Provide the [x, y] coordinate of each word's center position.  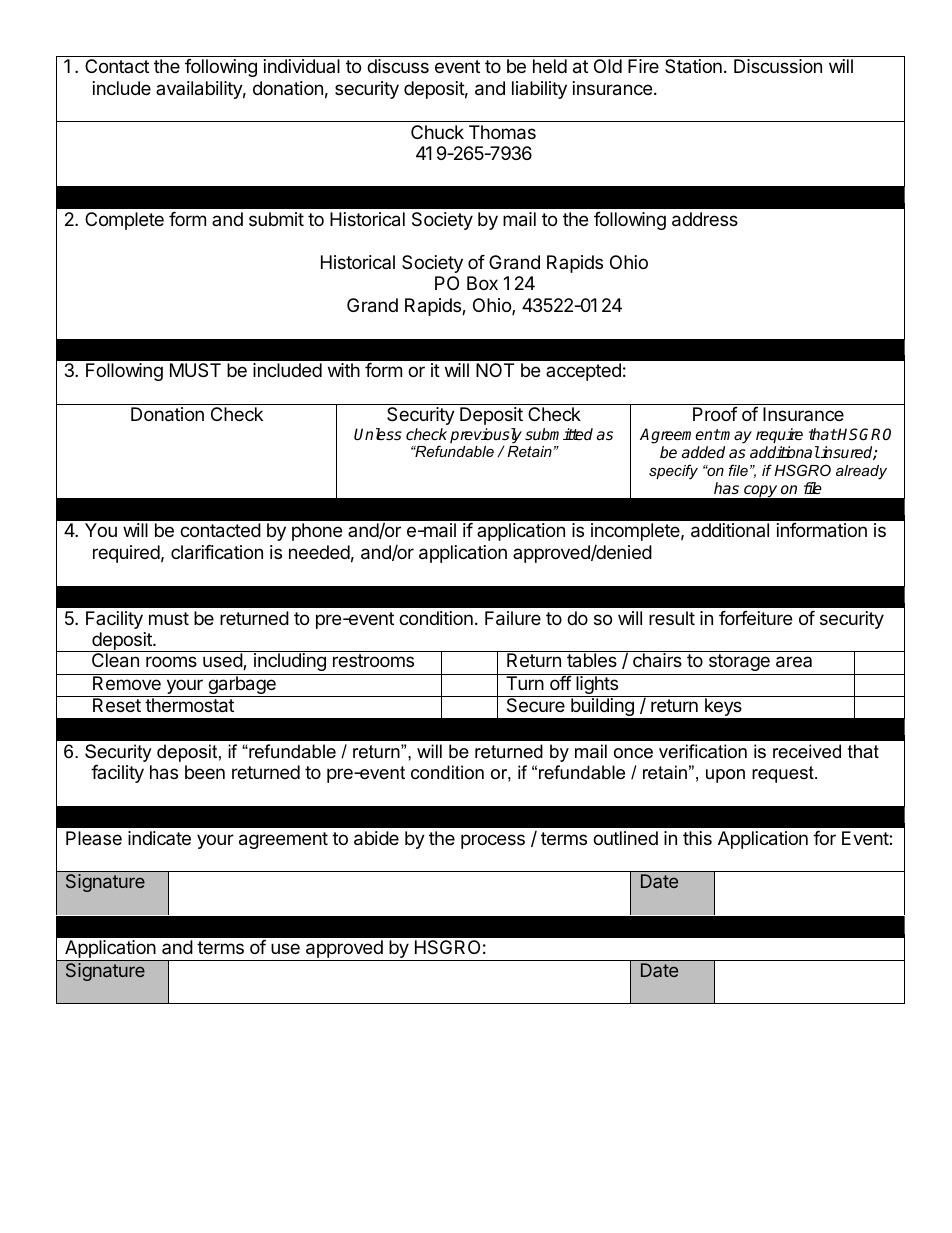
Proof [715, 414]
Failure [513, 618]
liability [539, 90]
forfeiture [755, 618]
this [697, 838]
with [344, 370]
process [493, 841]
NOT [495, 370]
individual [302, 66]
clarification [217, 552]
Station [693, 66]
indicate [159, 838]
